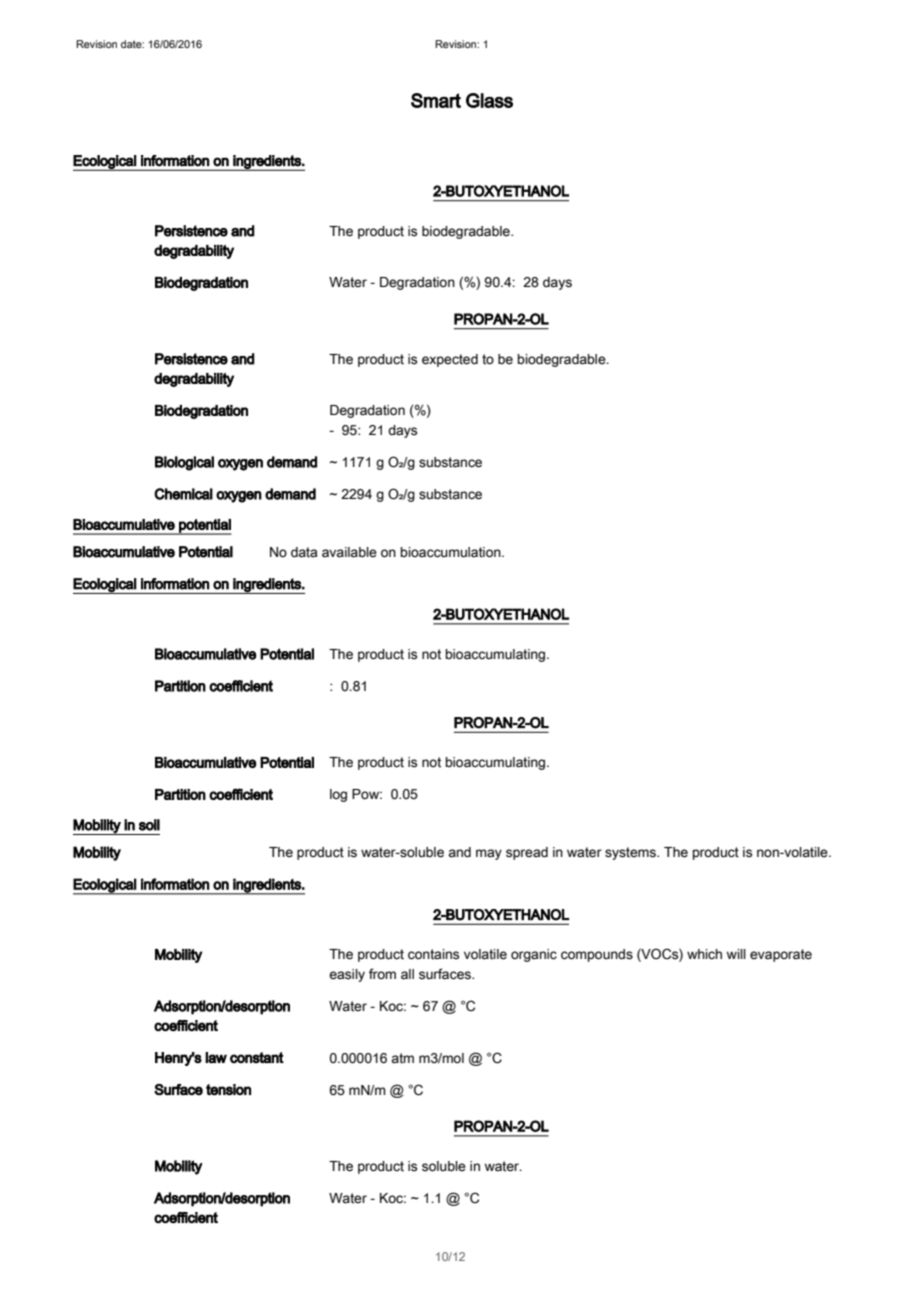 The width and height of the document is (924, 1308). Describe the element at coordinates (704, 954) in the document. I see `which` at that location.
